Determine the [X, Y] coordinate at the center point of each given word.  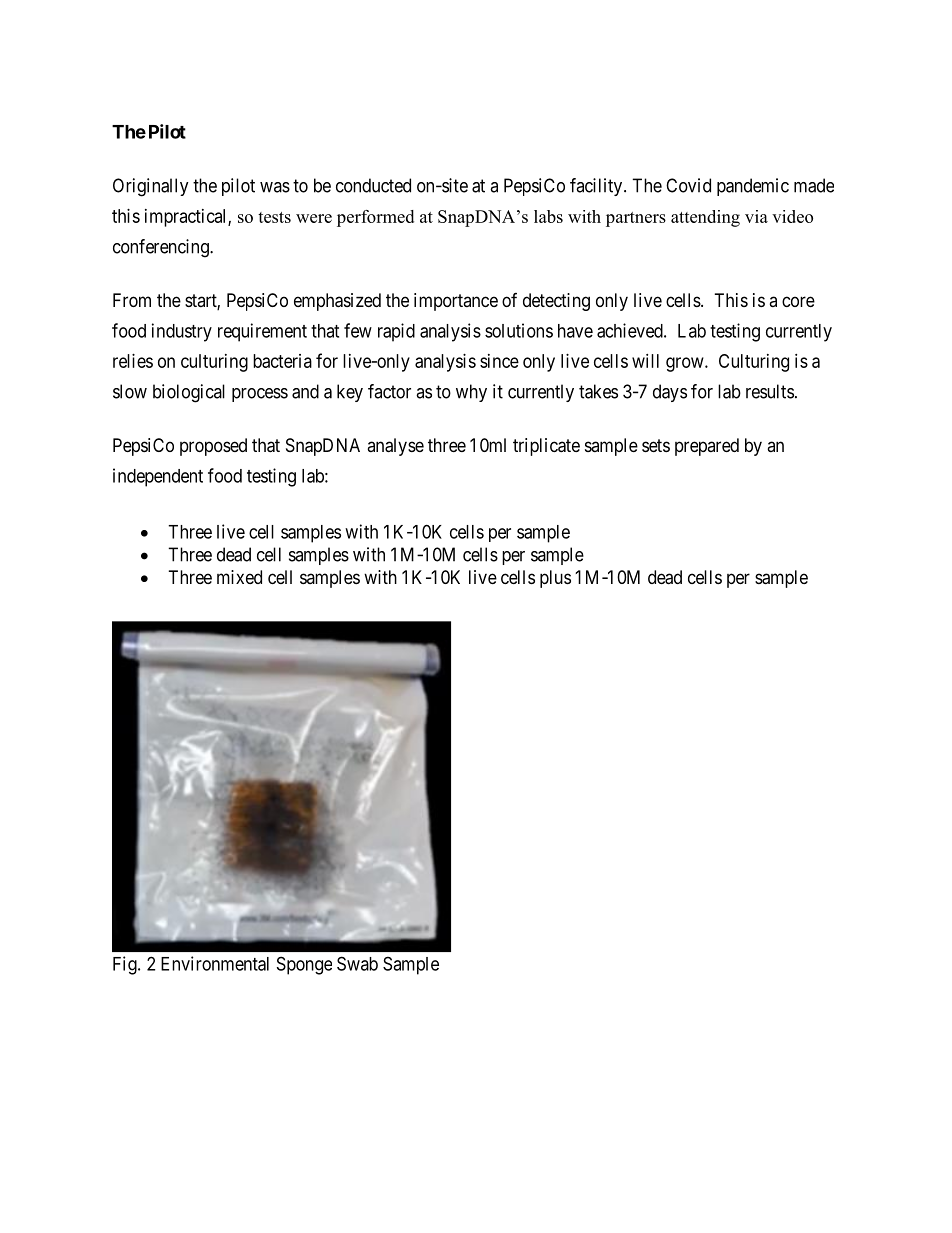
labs [548, 216]
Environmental [215, 963]
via [756, 216]
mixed [239, 577]
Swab [357, 963]
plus [555, 579]
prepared [707, 447]
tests [274, 217]
